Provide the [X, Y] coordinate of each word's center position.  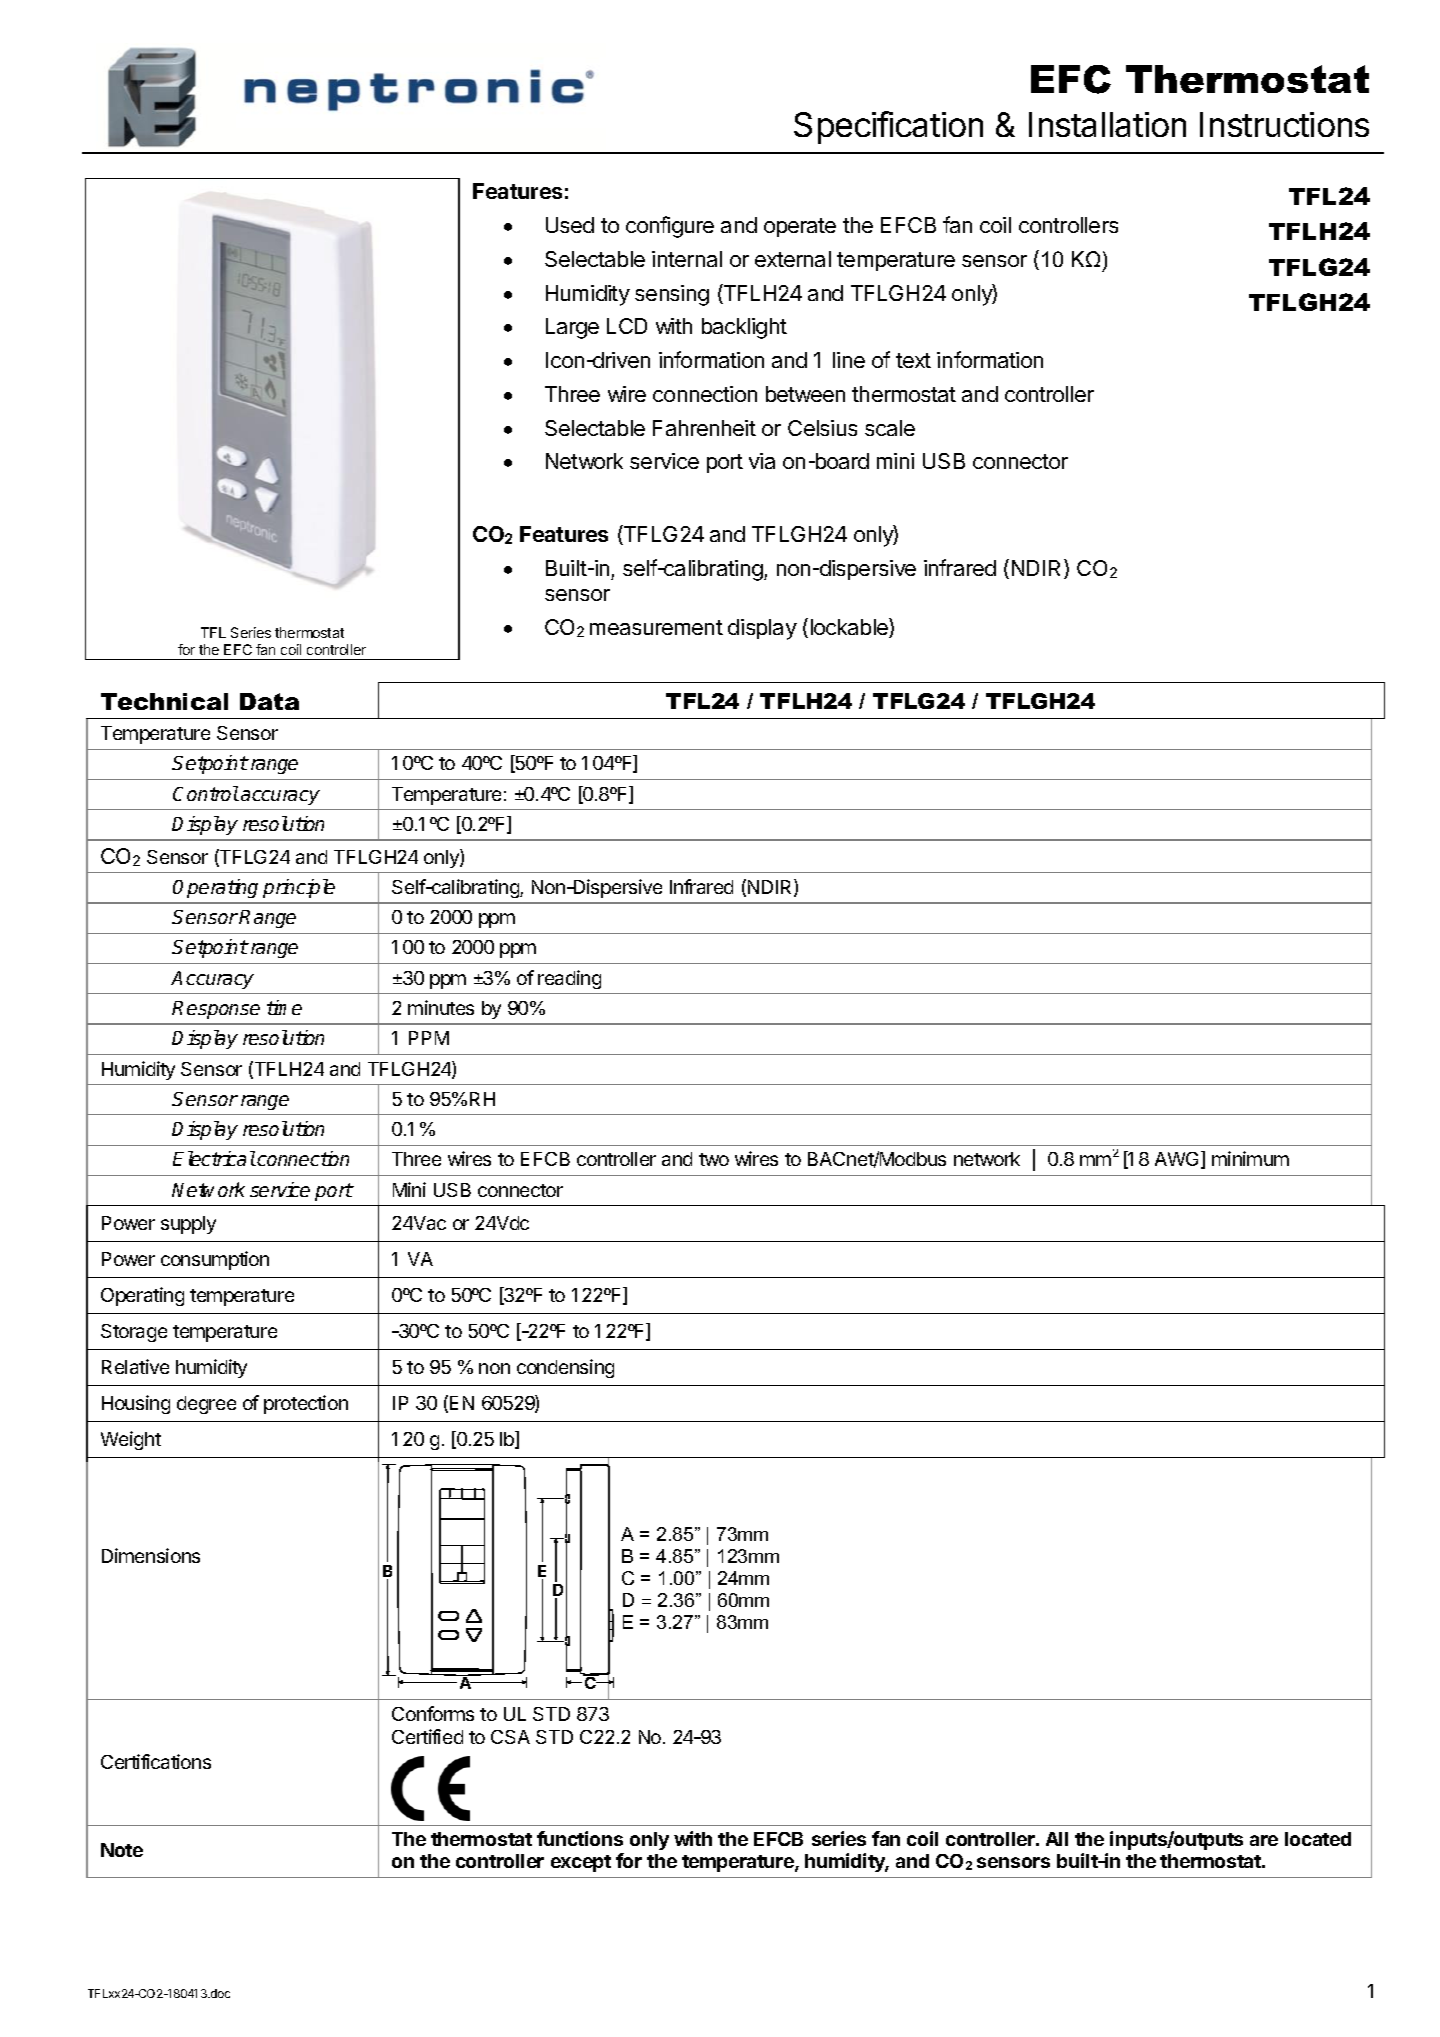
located [1318, 1839]
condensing [565, 1368]
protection [306, 1404]
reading [569, 979]
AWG [1178, 1160]
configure [670, 227]
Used [570, 225]
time [284, 1007]
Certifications [156, 1761]
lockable [850, 628]
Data [269, 701]
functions [580, 1838]
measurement [656, 627]
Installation [1107, 124]
